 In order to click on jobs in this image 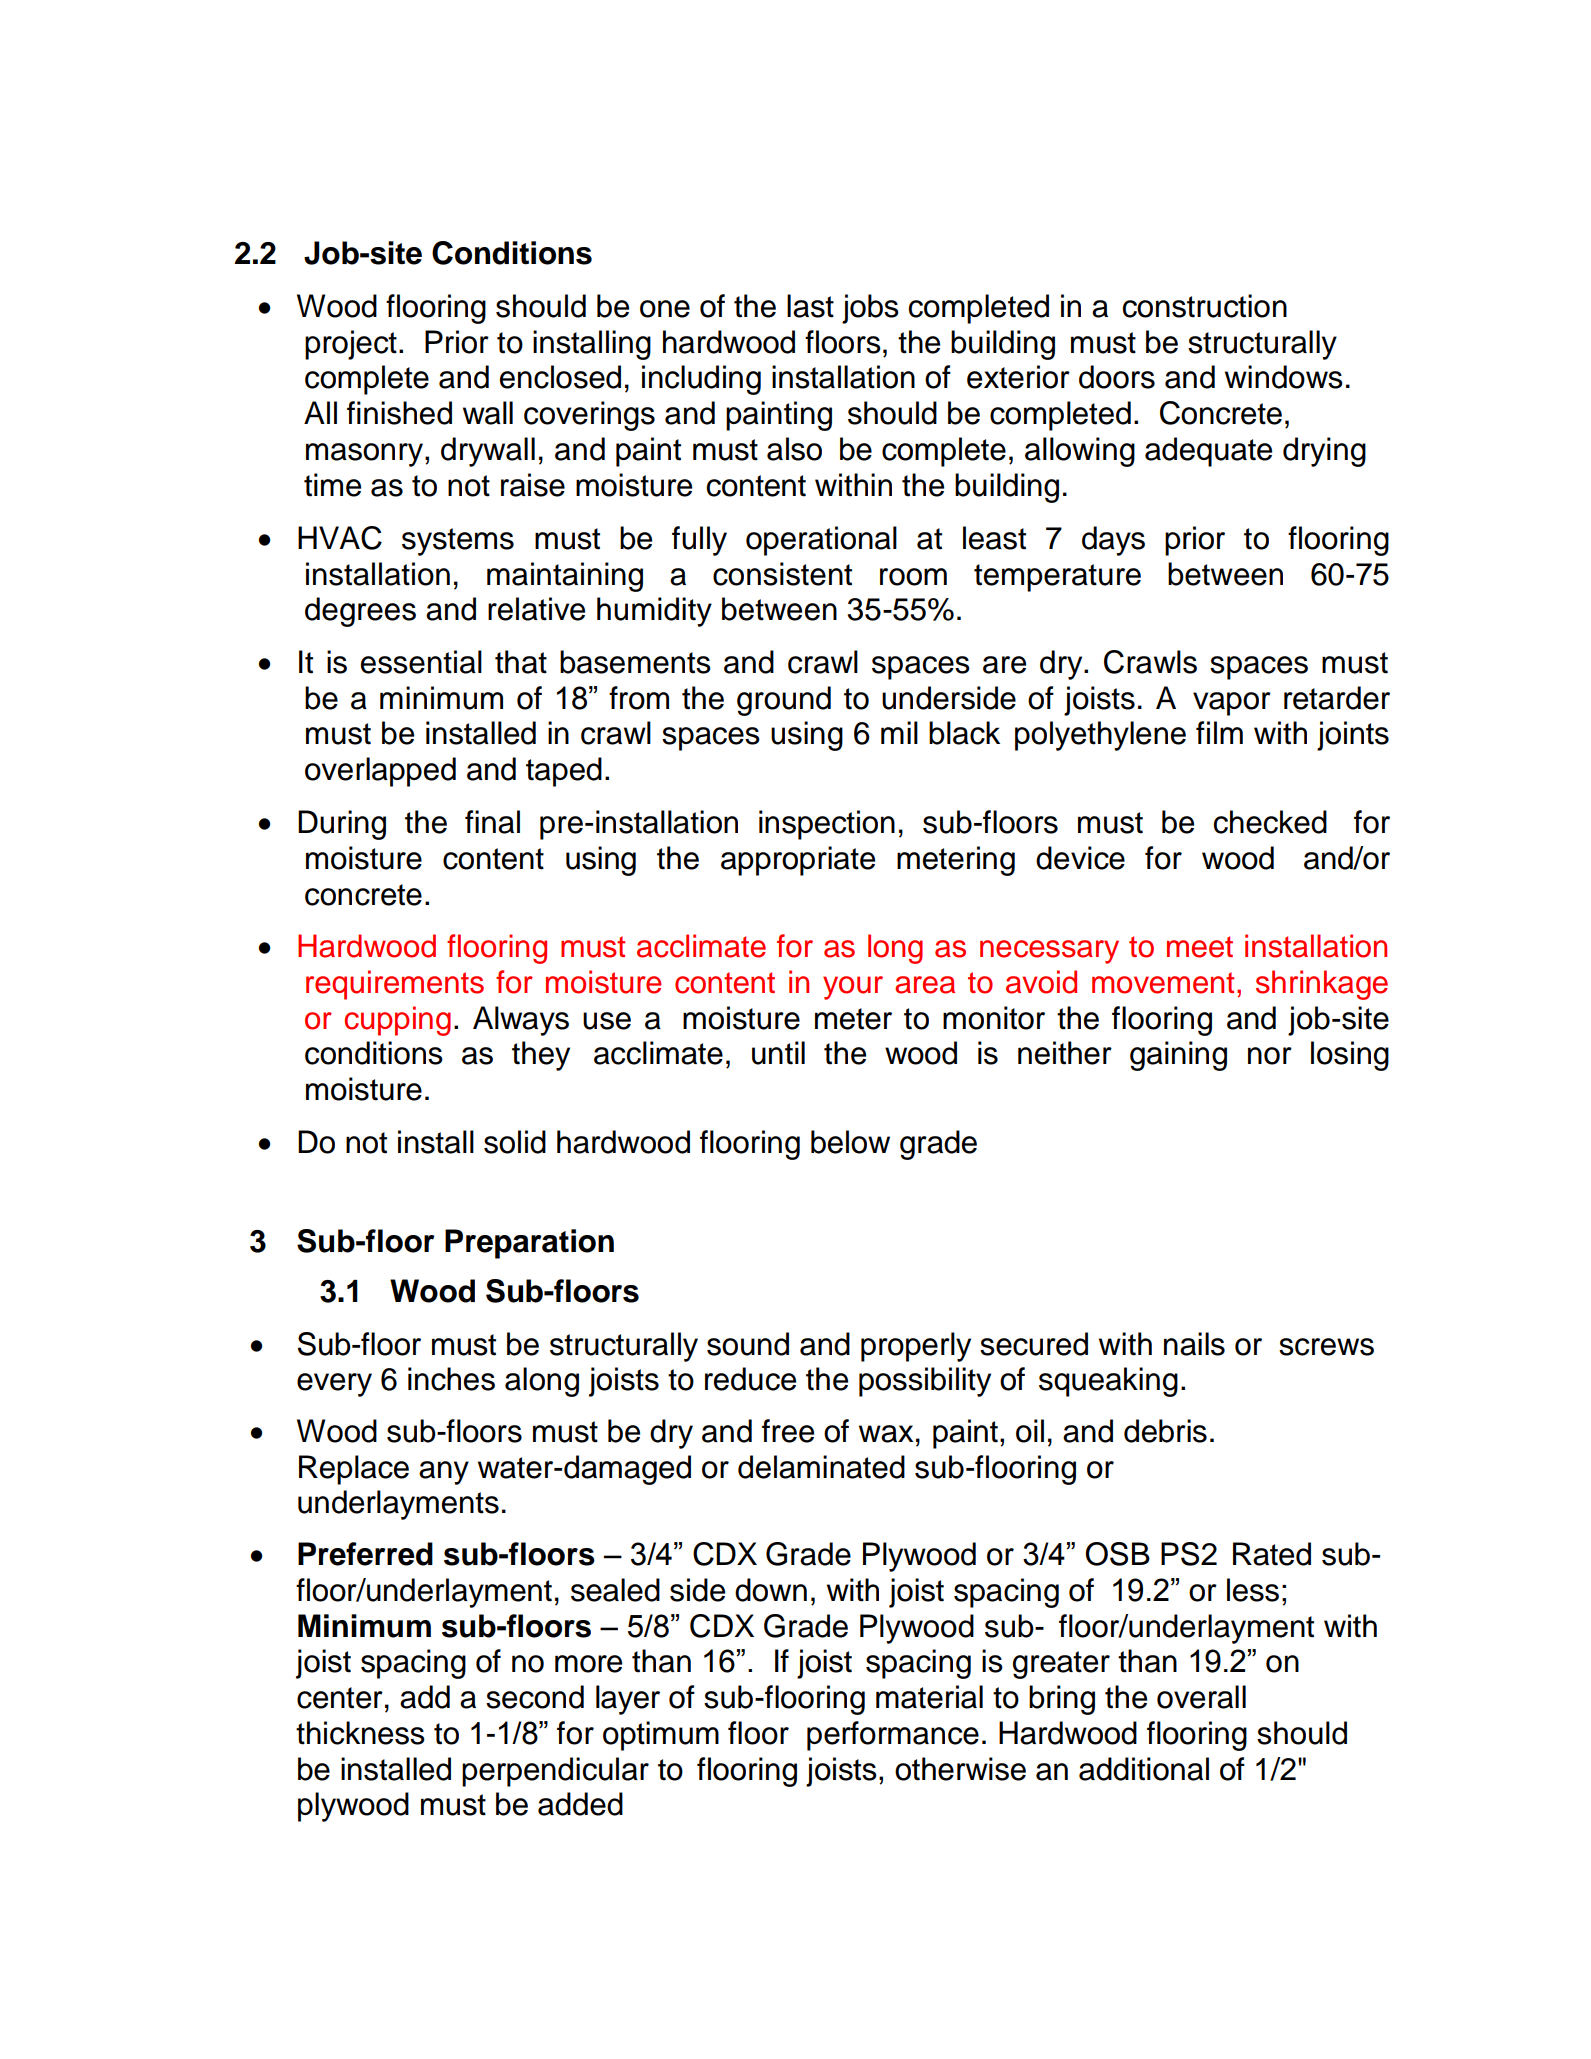, I will do `click(870, 309)`.
